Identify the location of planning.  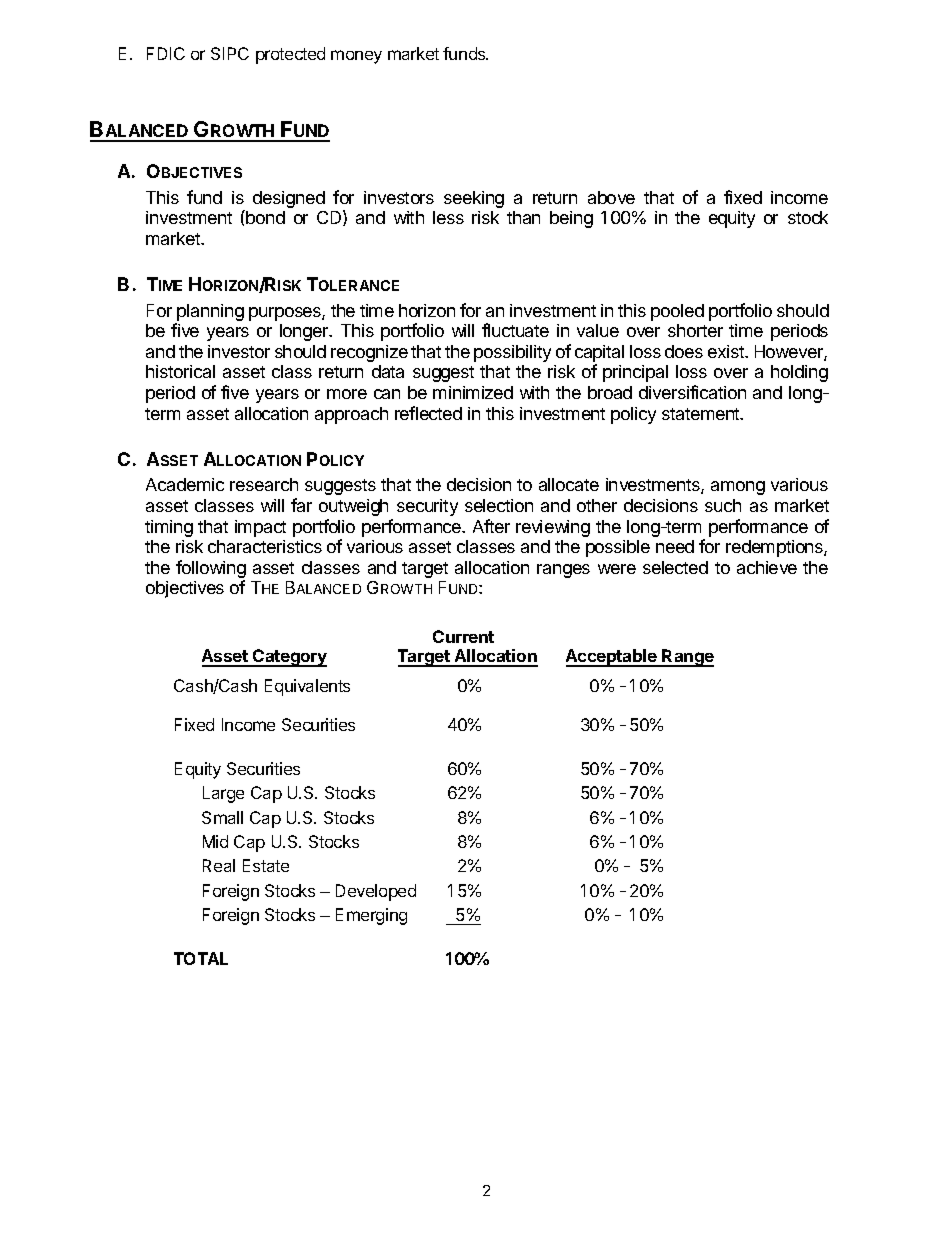
(210, 312).
